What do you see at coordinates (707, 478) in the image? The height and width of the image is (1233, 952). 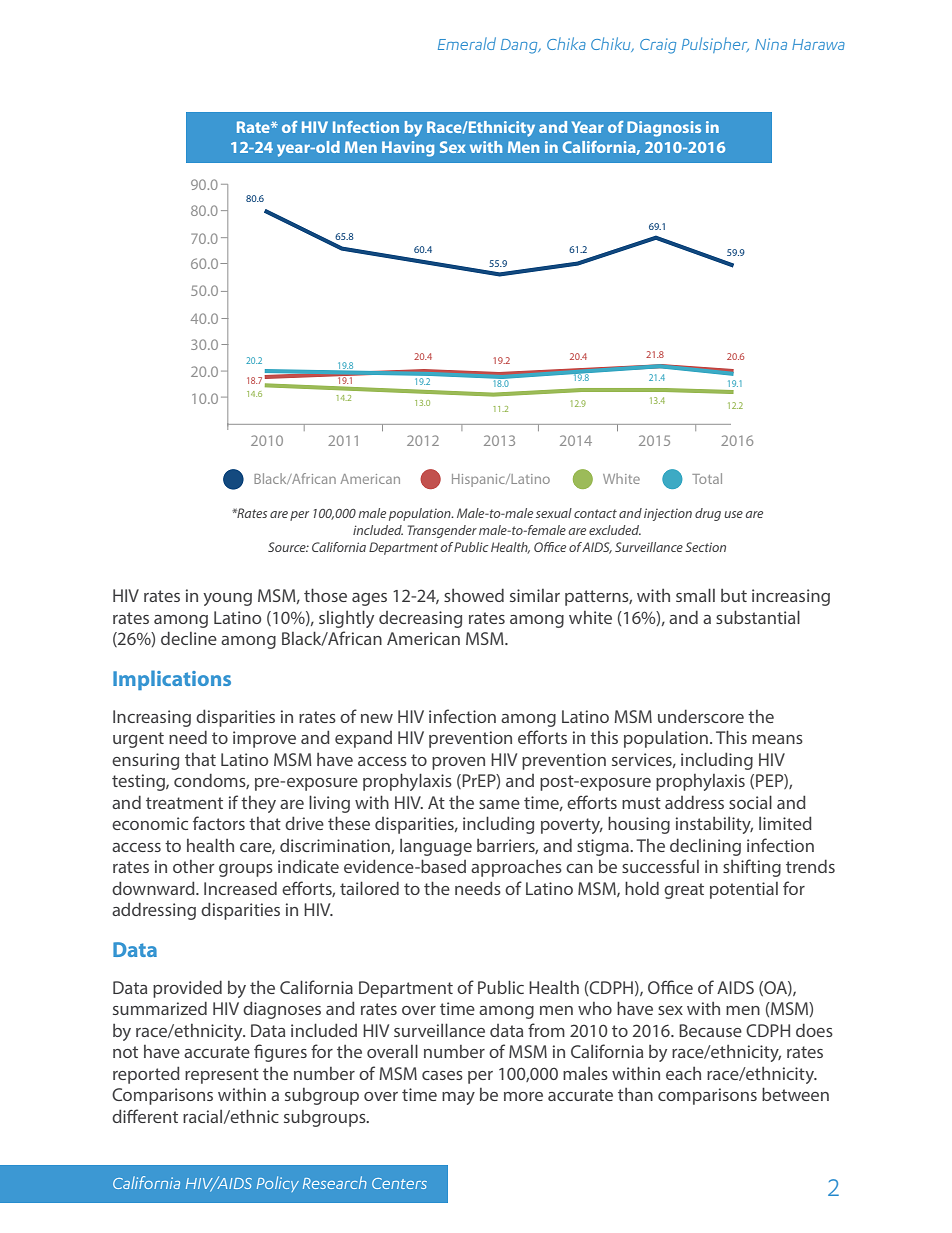 I see `Total` at bounding box center [707, 478].
